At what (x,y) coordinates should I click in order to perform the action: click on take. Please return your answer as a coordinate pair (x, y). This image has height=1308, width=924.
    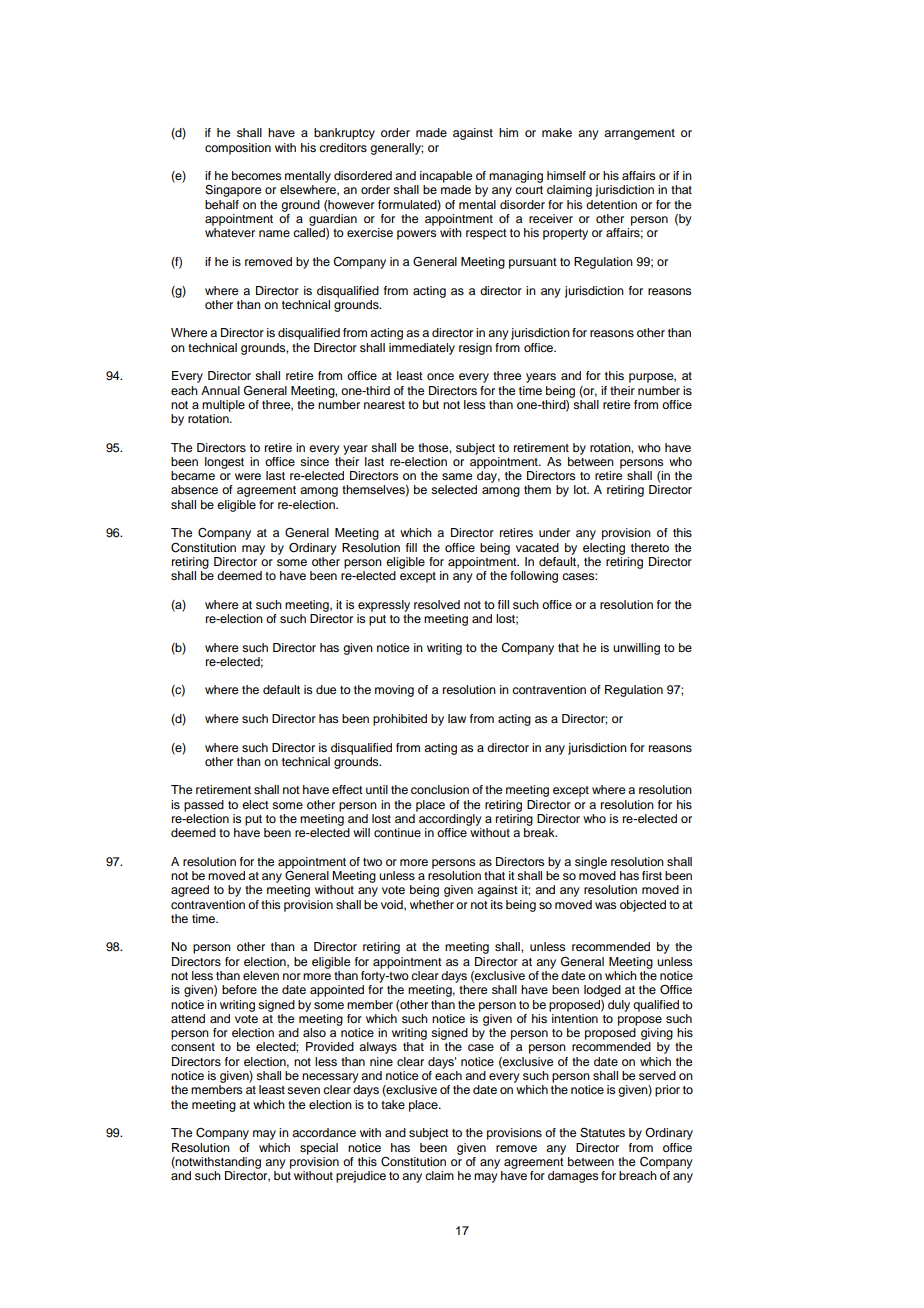
    Looking at the image, I should click on (393, 1104).
